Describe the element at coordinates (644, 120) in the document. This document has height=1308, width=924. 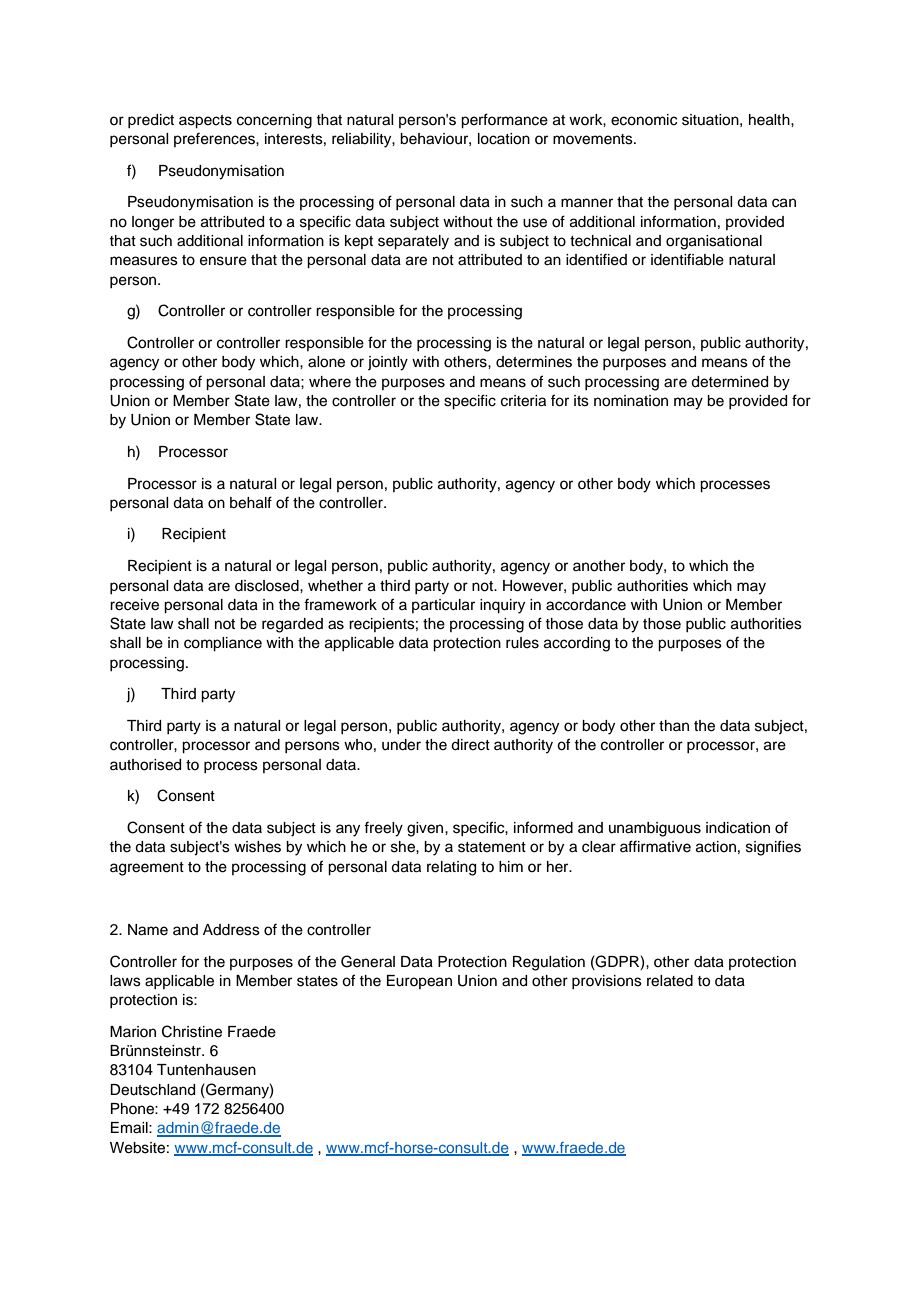
I see `economic` at that location.
